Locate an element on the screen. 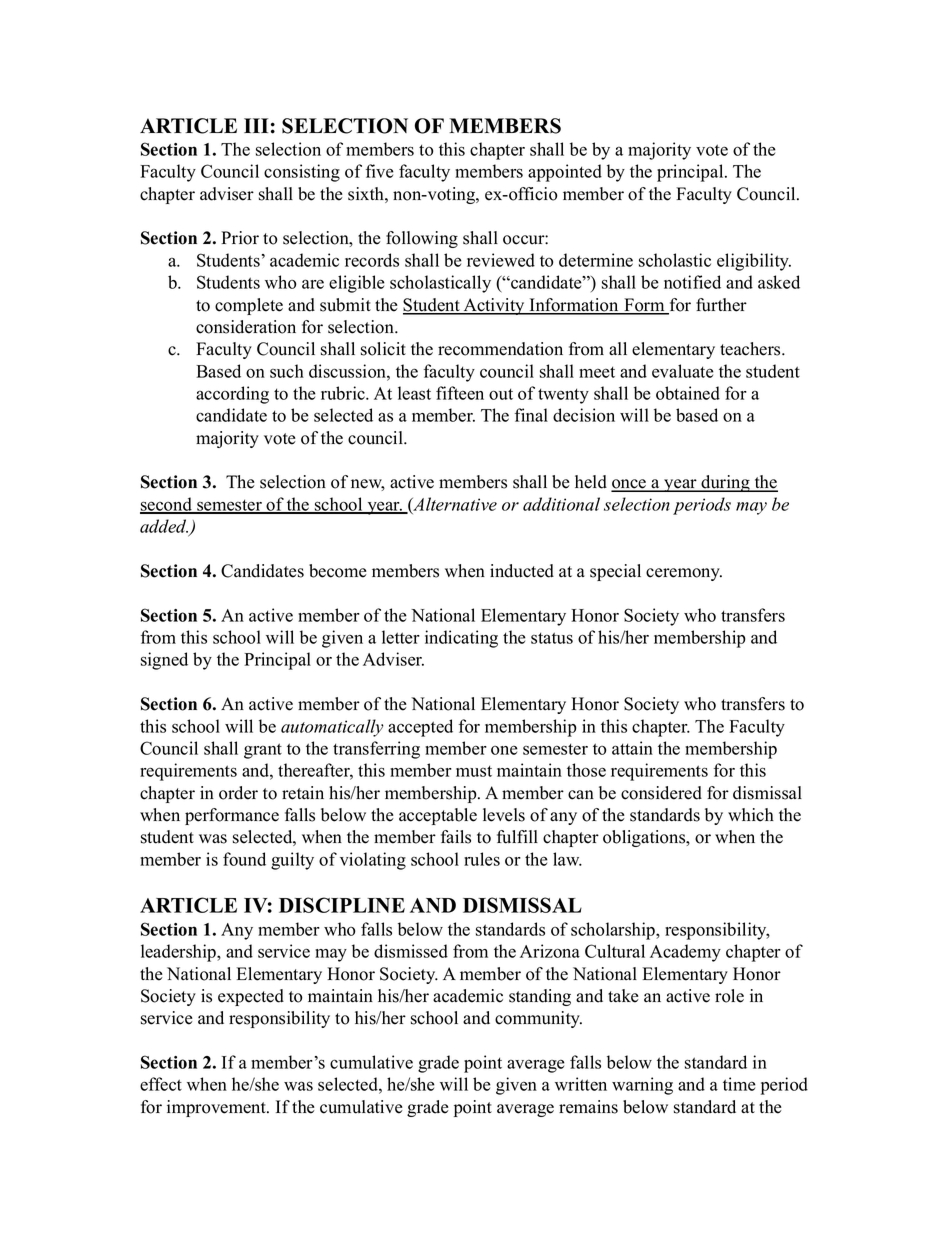 This screenshot has height=1233, width=952. five is located at coordinates (380, 171).
